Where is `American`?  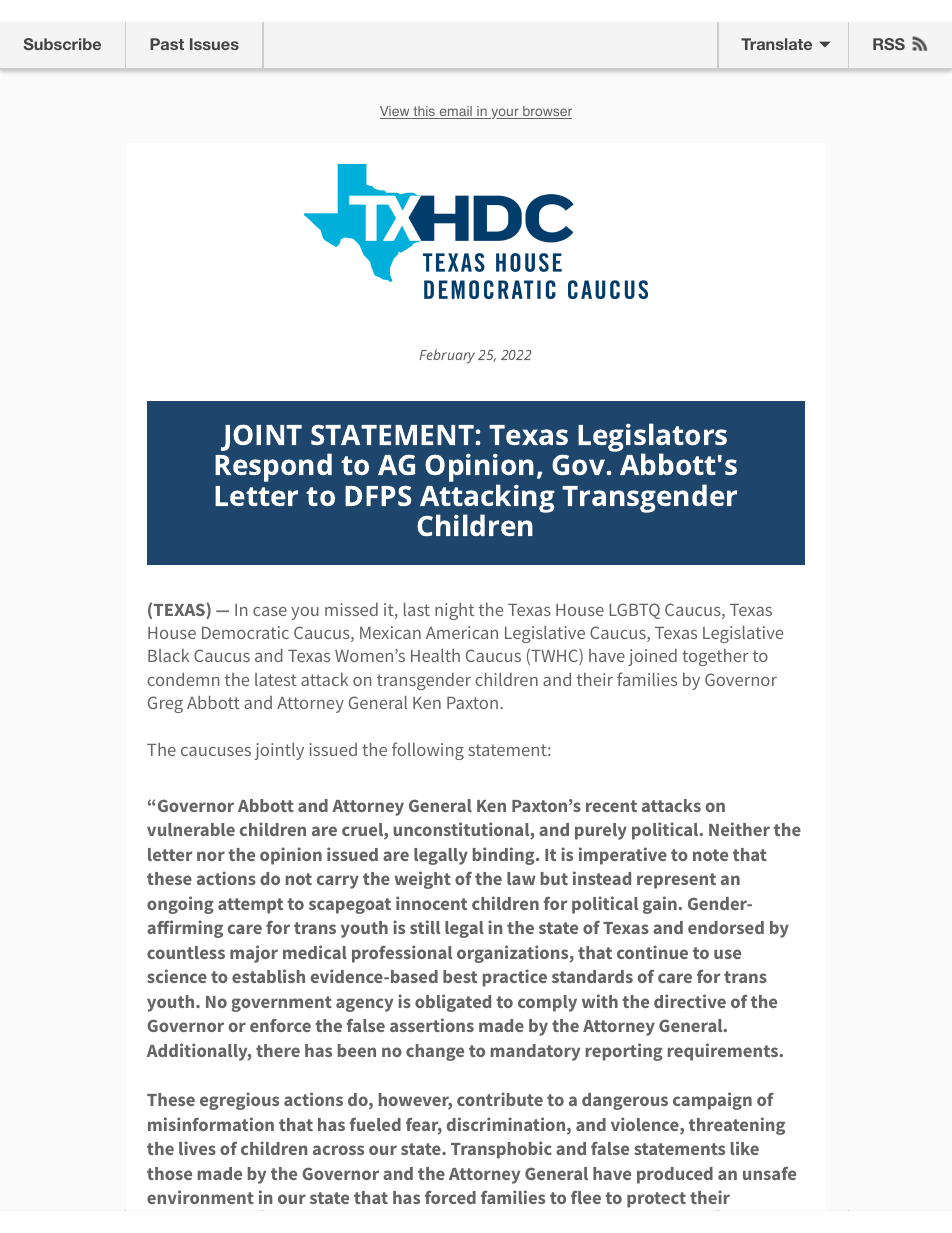 American is located at coordinates (462, 632).
